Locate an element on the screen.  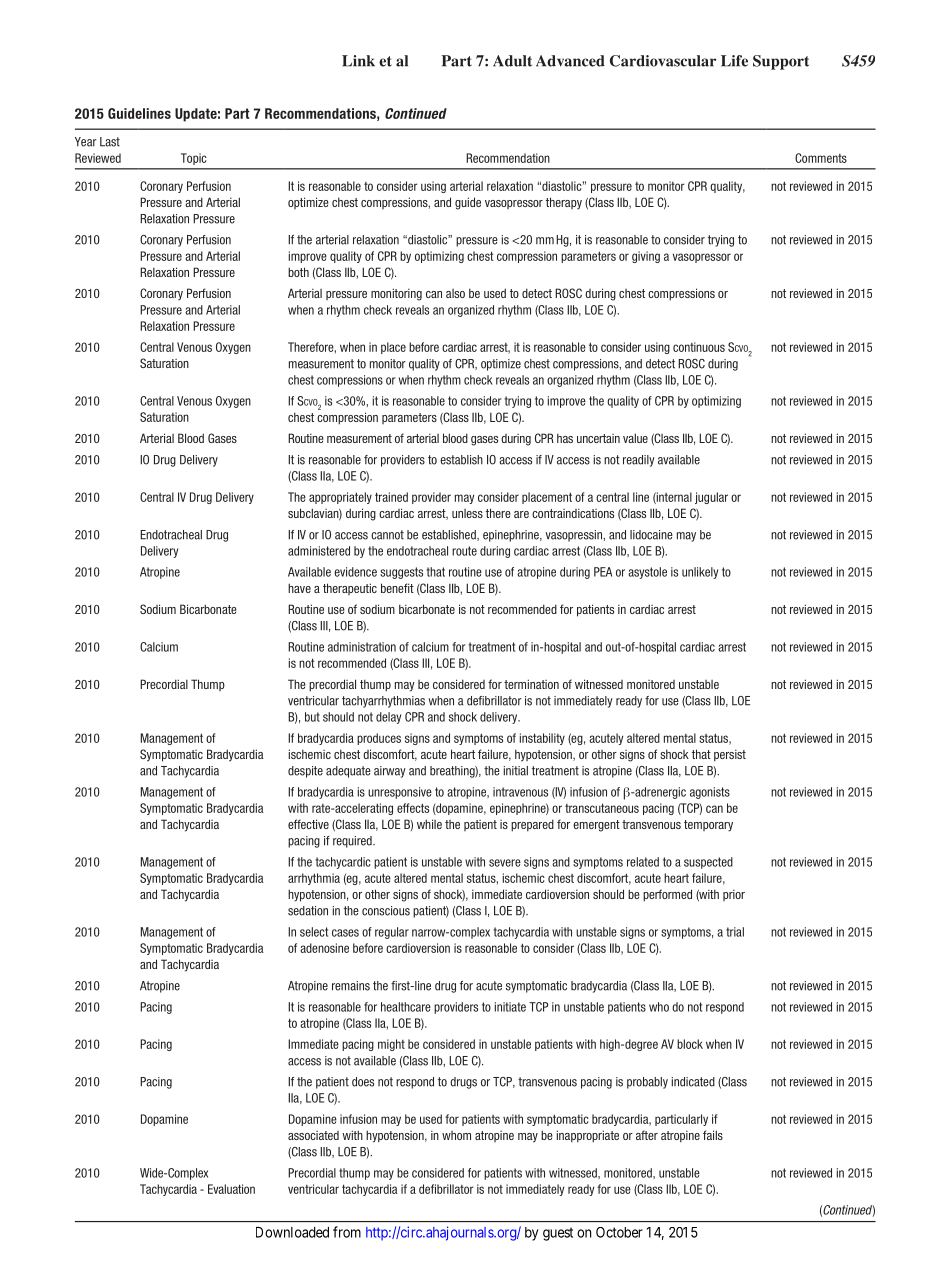
unlikely is located at coordinates (700, 573).
